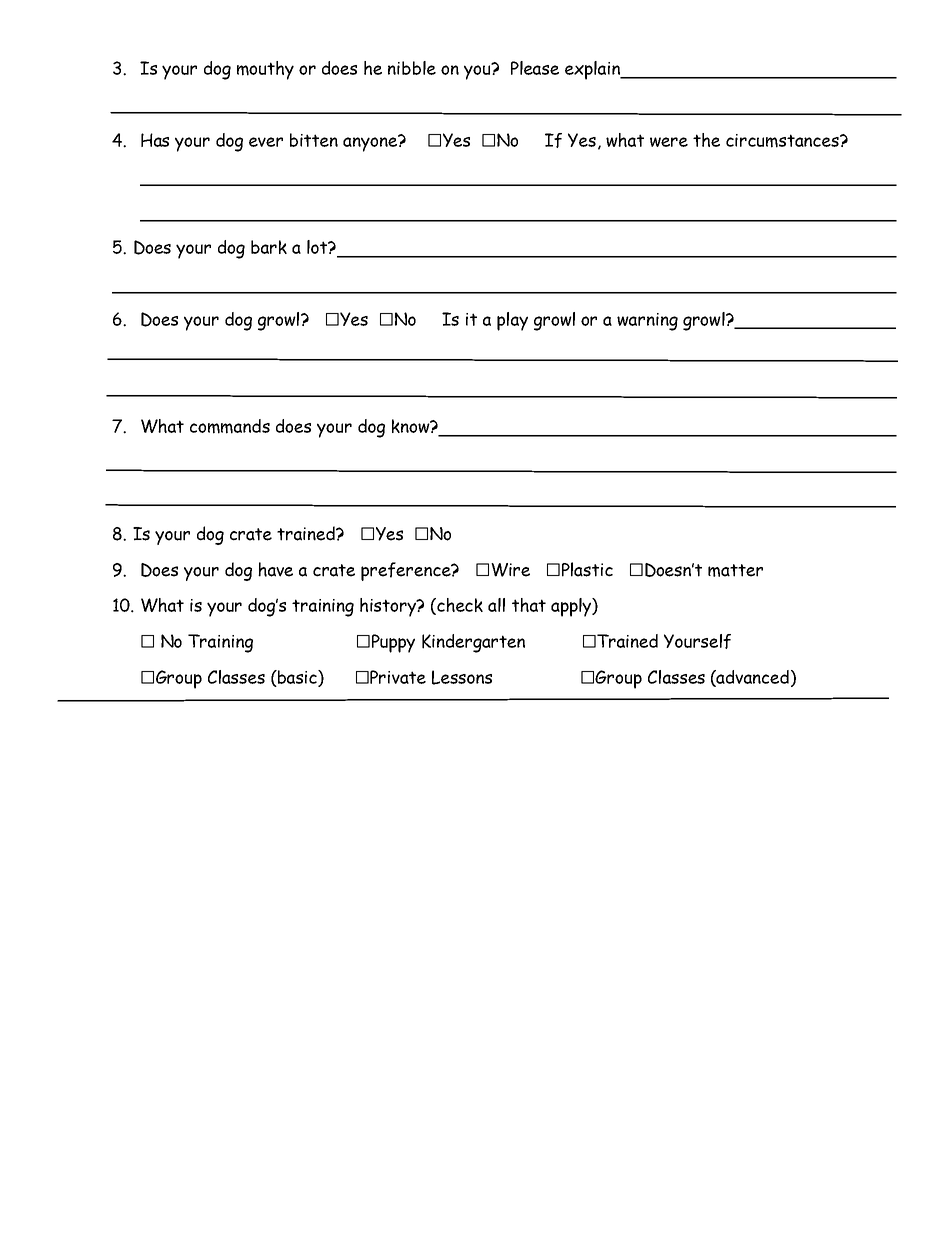  What do you see at coordinates (473, 643) in the screenshot?
I see `Kindergarten` at bounding box center [473, 643].
